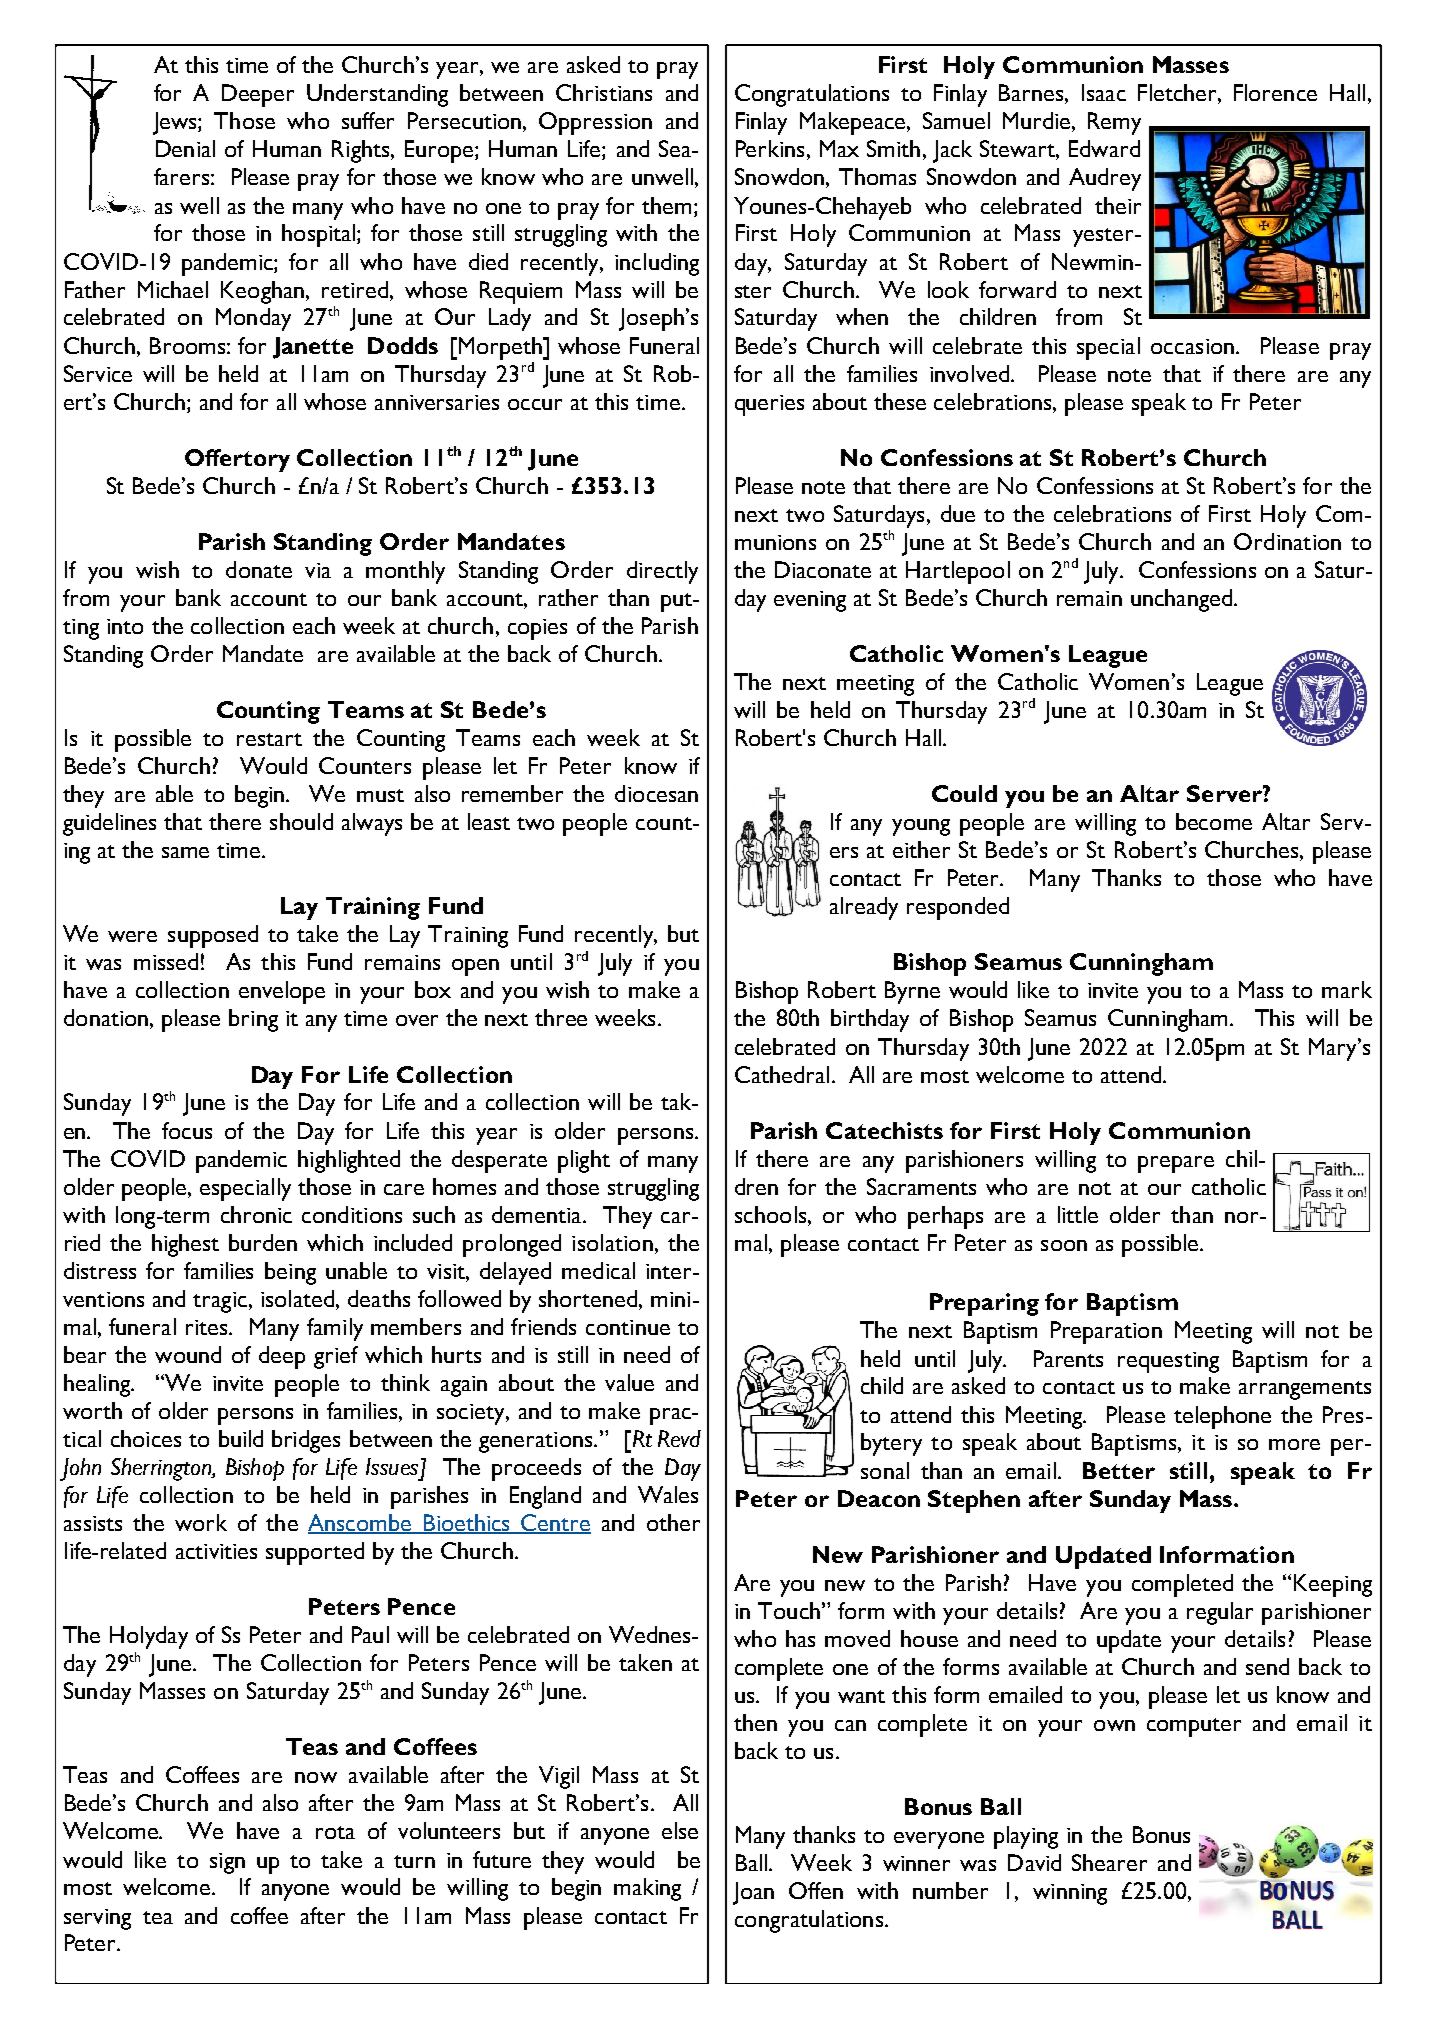  I want to click on bring, so click(253, 1020).
